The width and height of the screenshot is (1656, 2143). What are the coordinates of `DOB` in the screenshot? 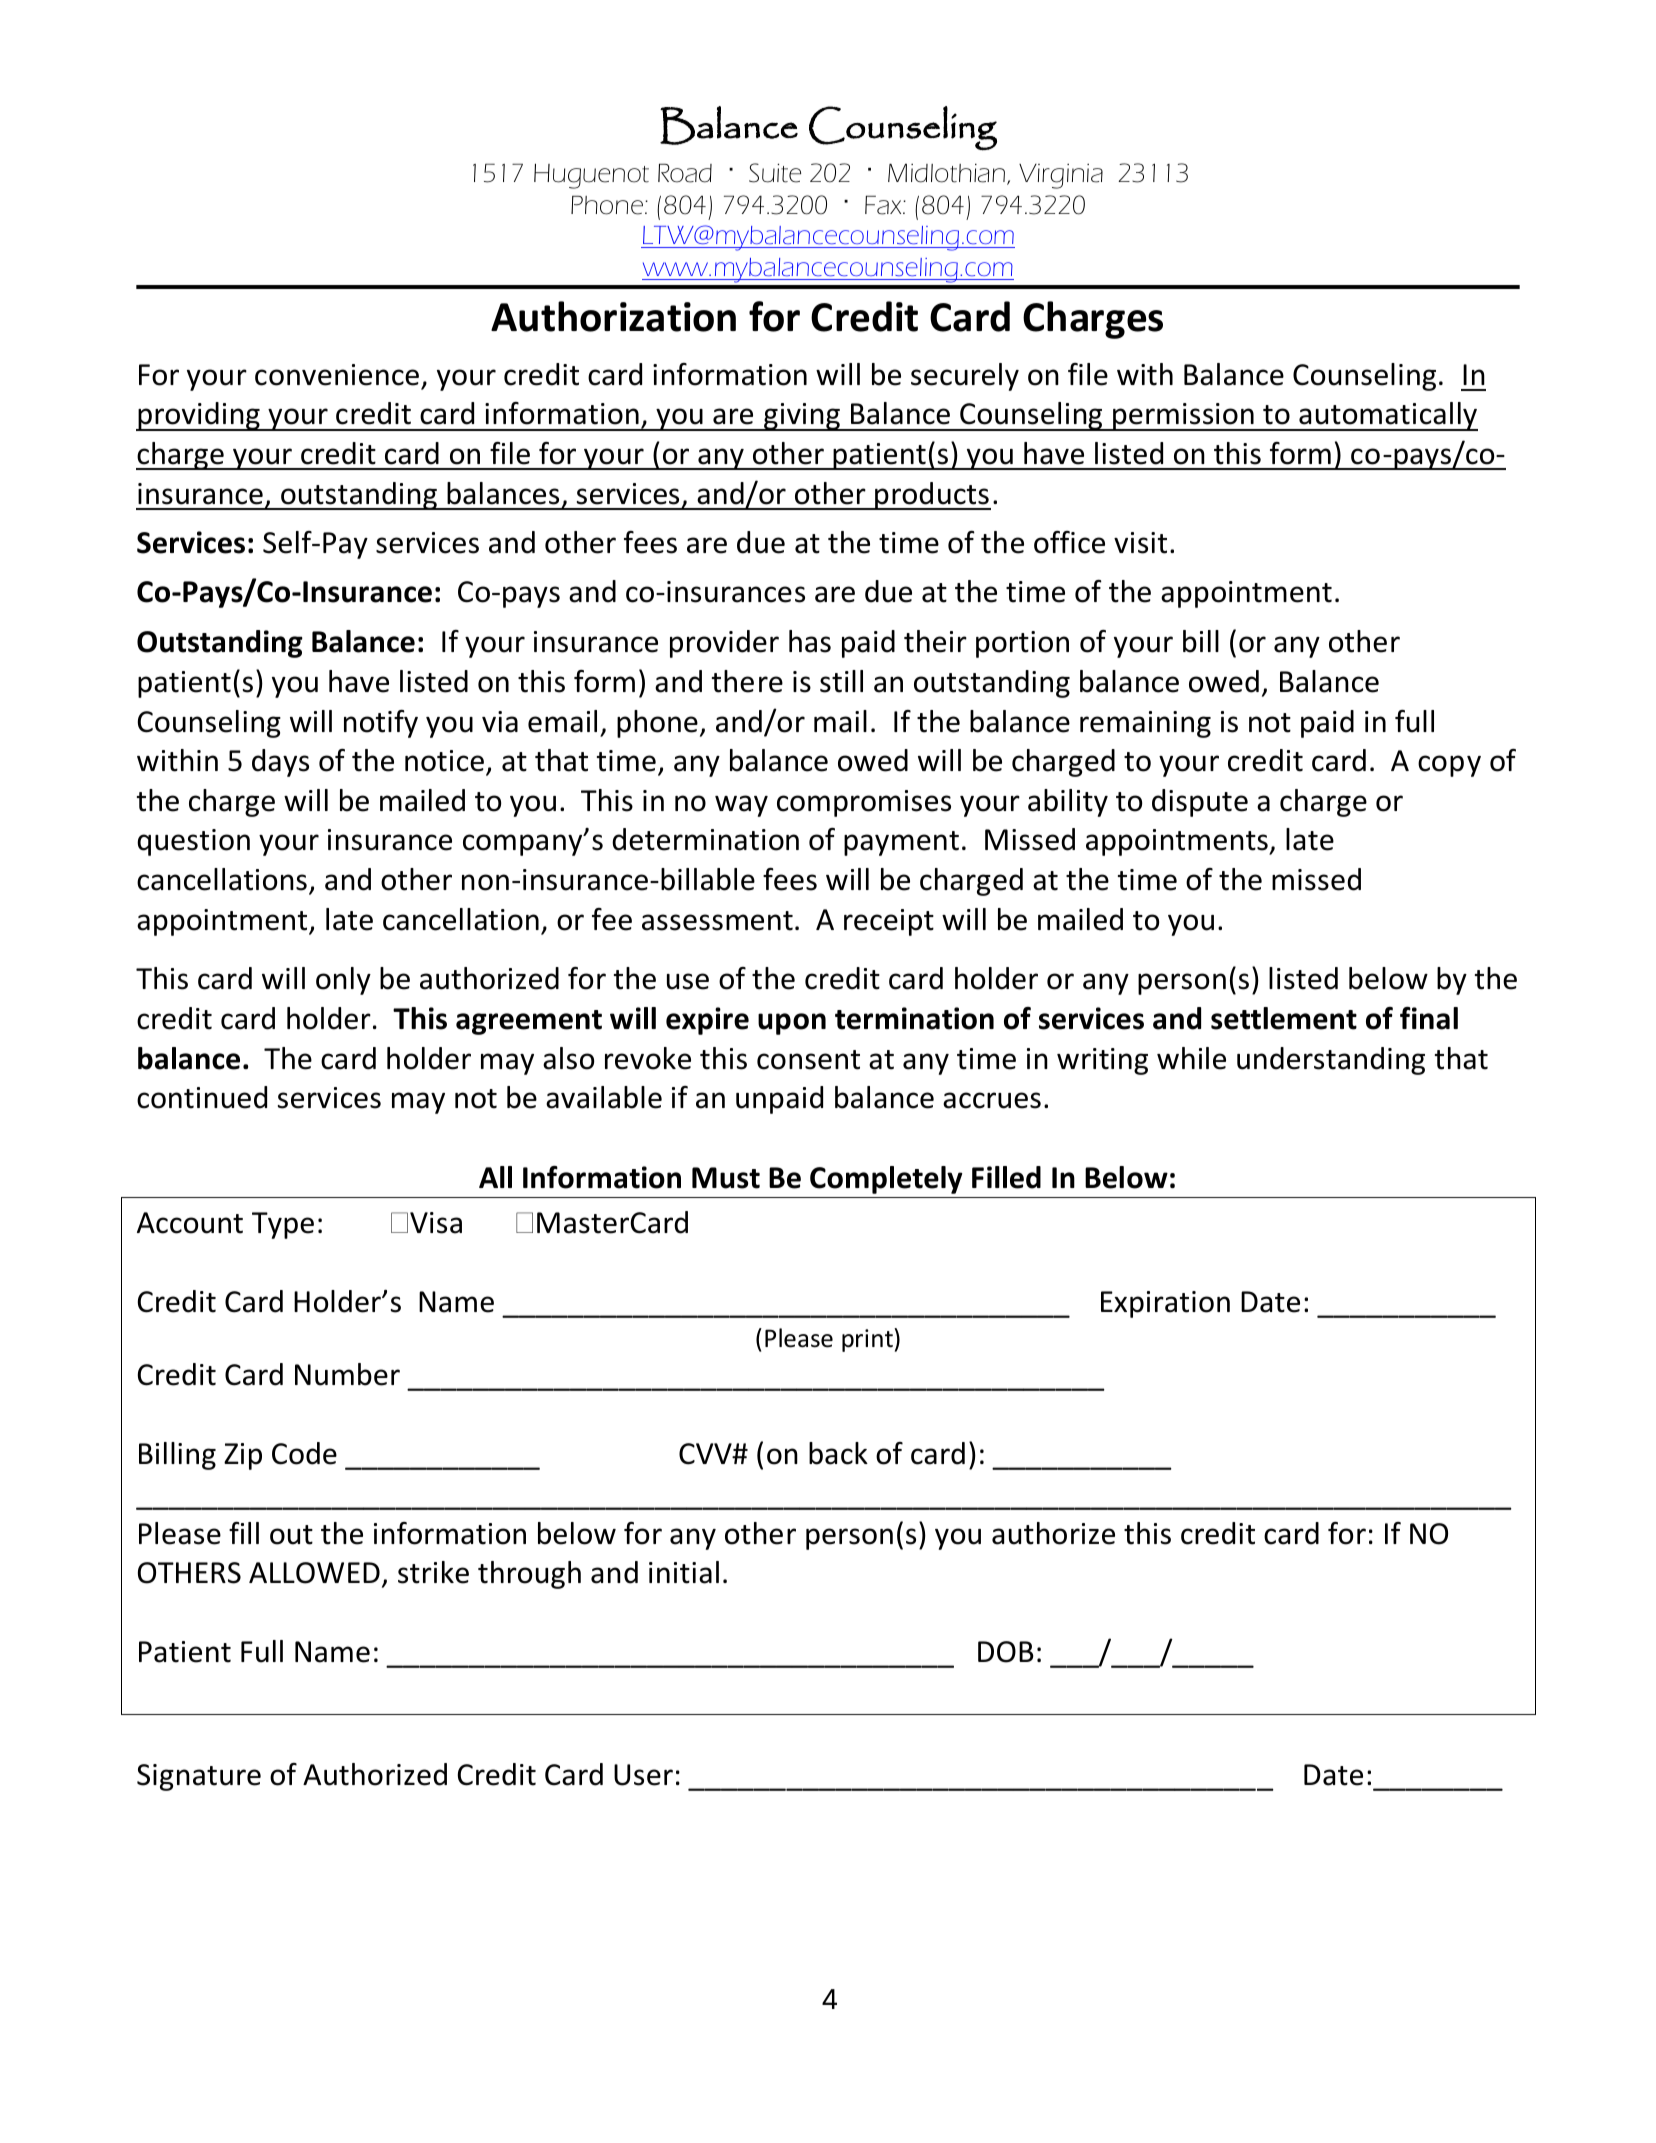 It's located at (1006, 1652).
